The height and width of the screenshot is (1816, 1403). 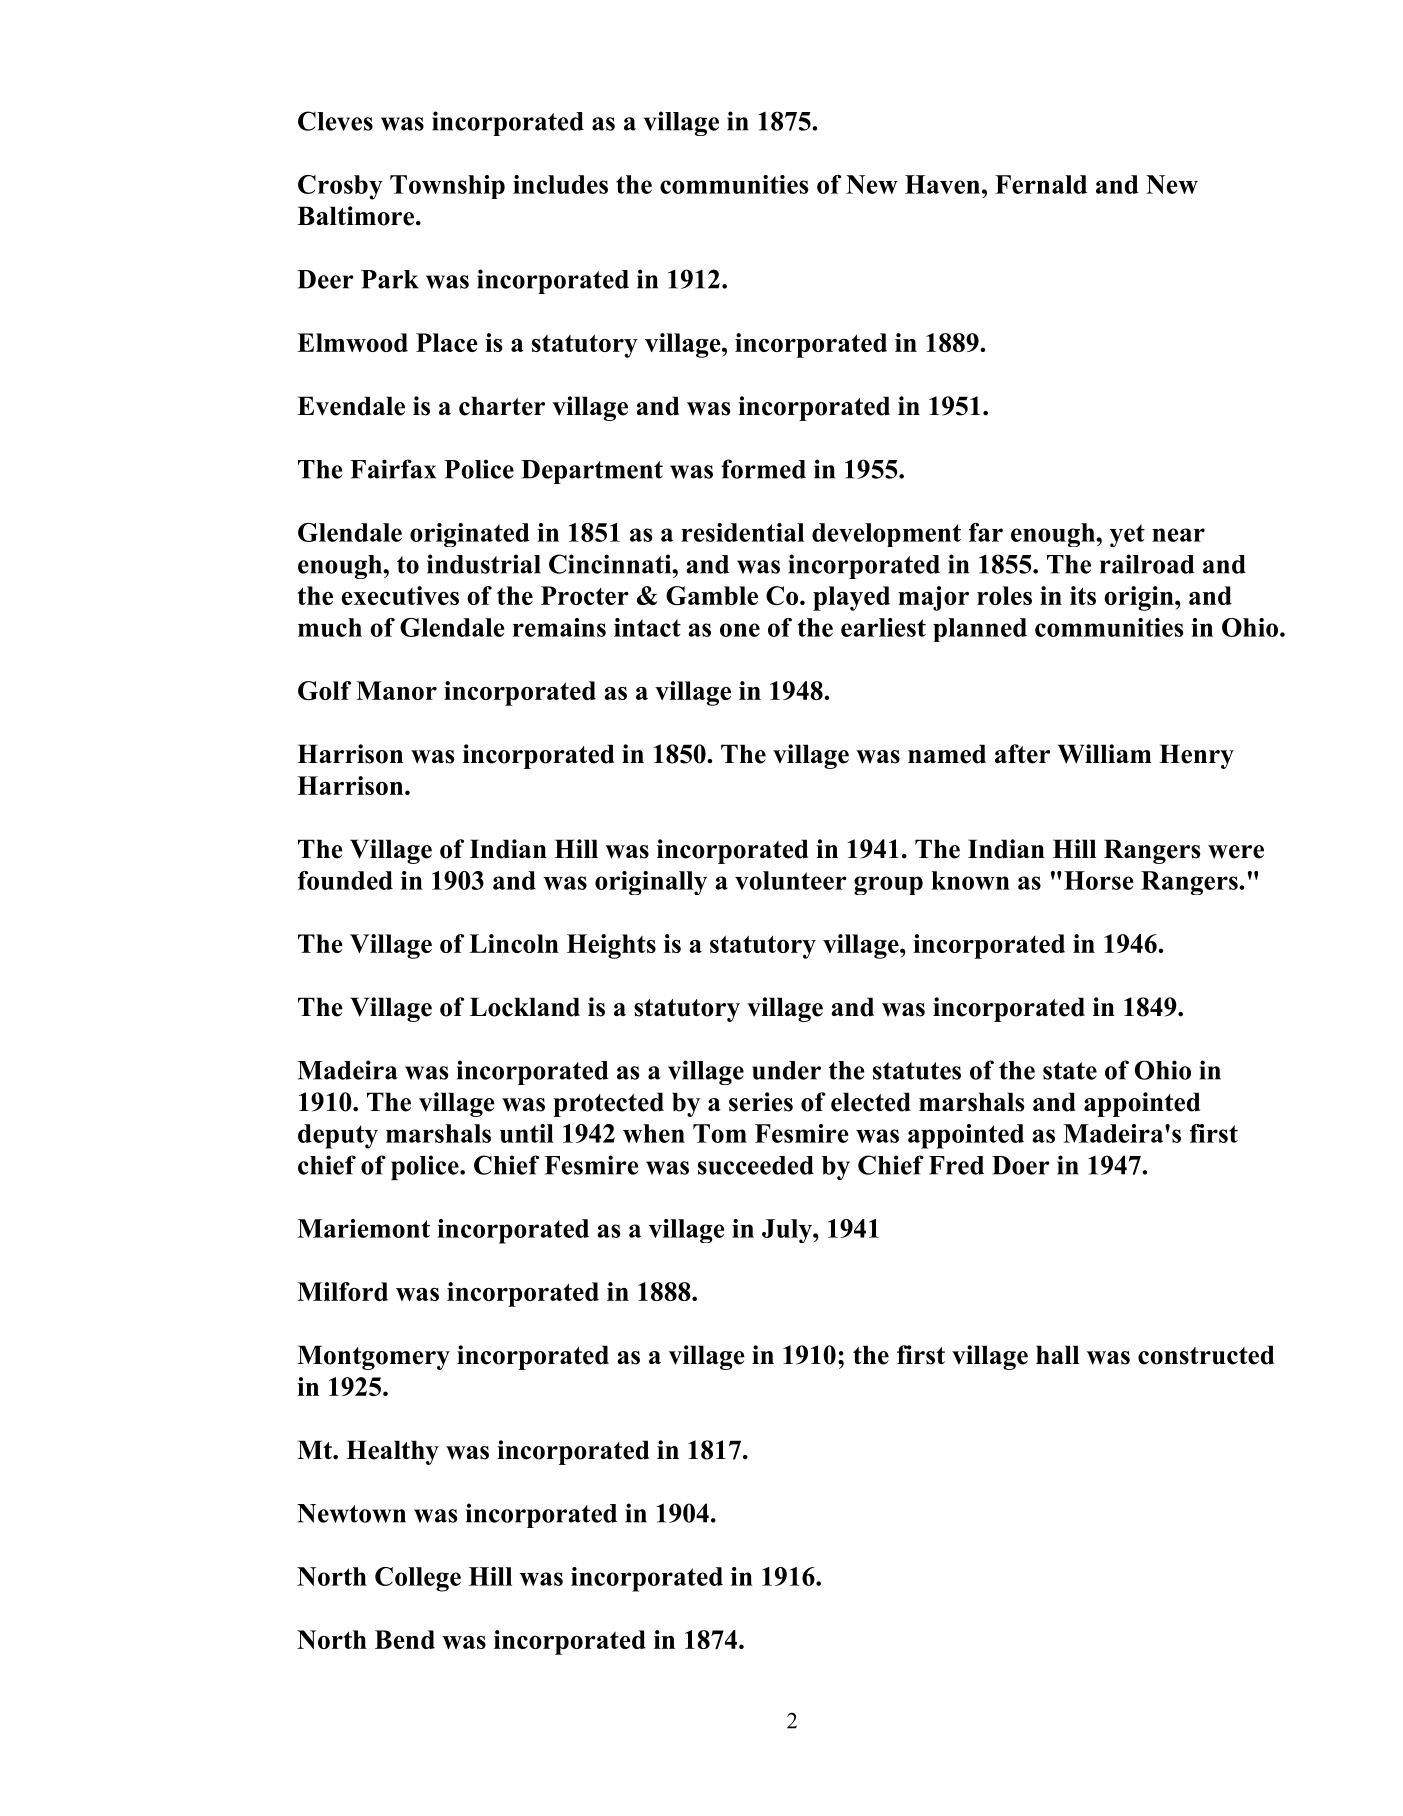 What do you see at coordinates (788, 1231) in the screenshot?
I see `July` at bounding box center [788, 1231].
